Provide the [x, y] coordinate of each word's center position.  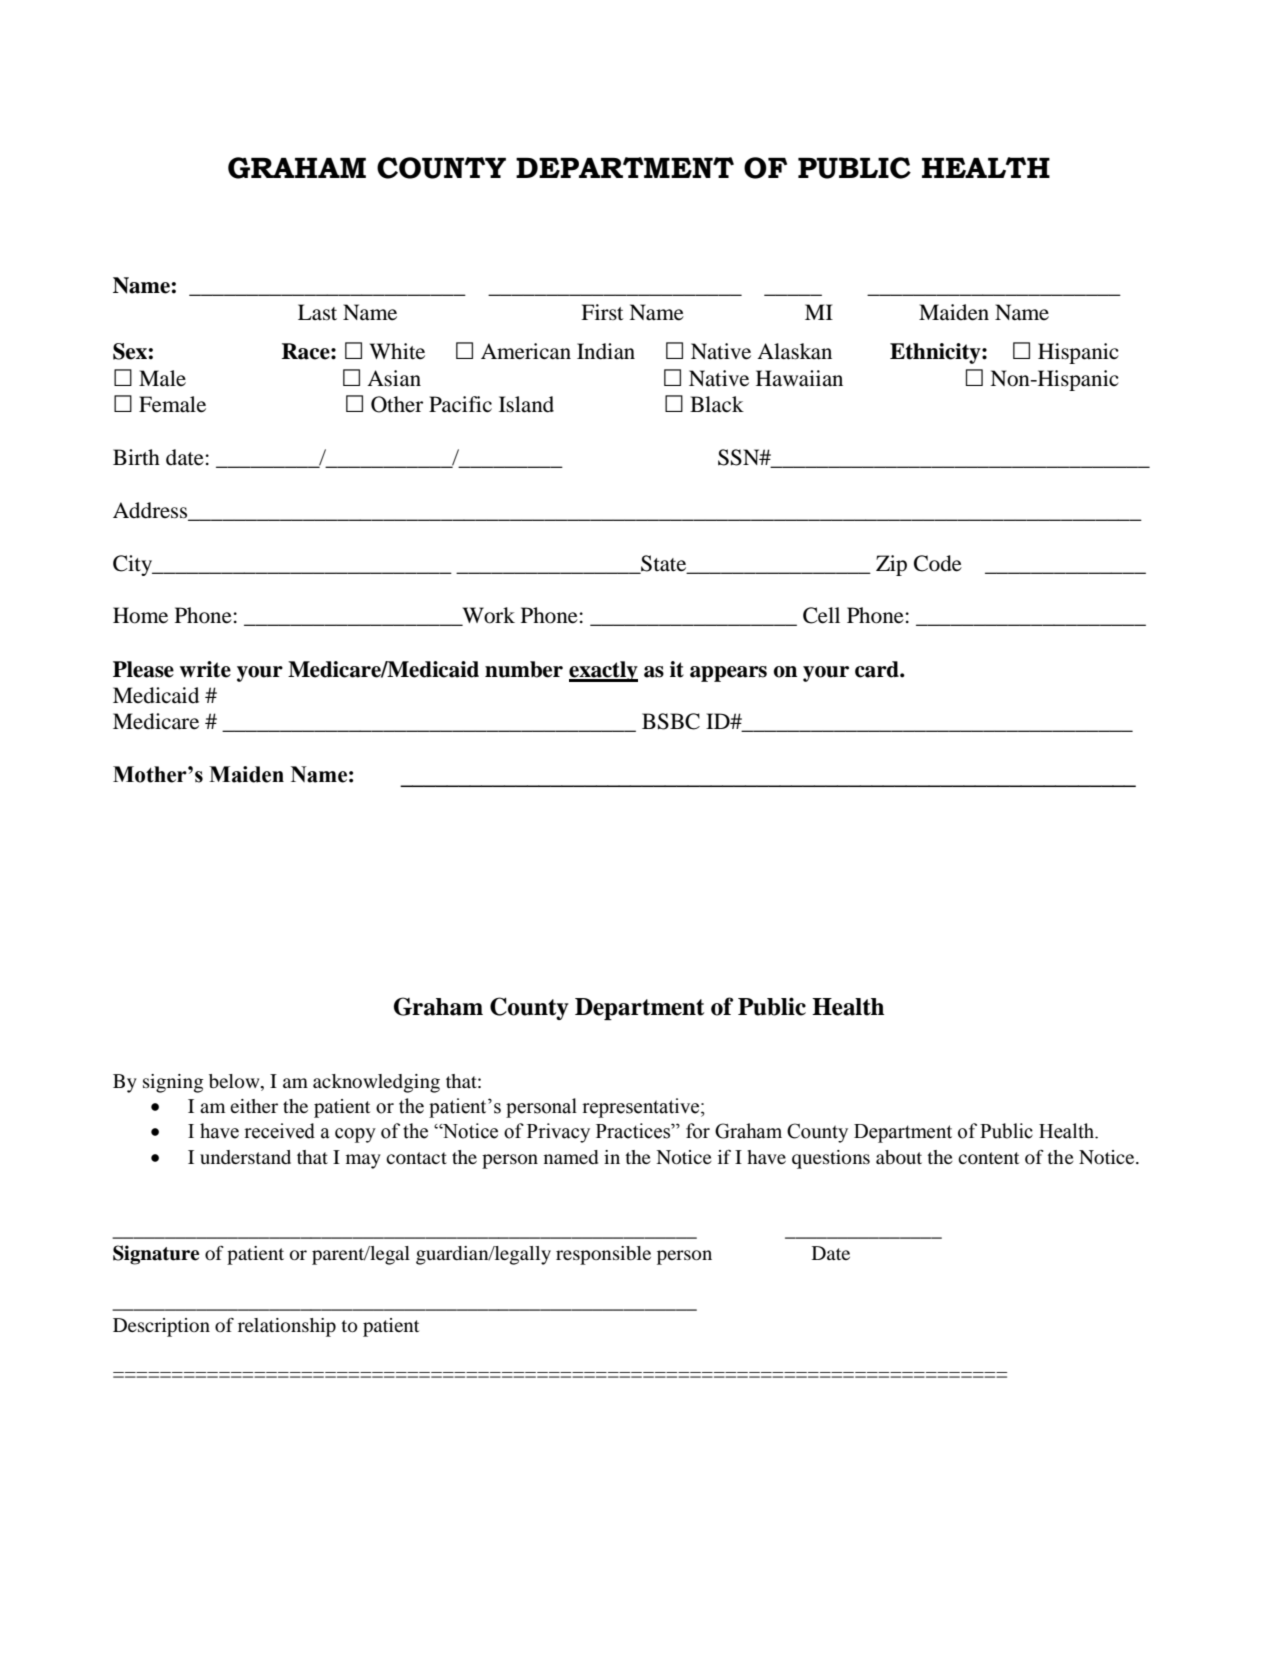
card [878, 669]
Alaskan [794, 351]
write [205, 669]
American [526, 351]
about [899, 1157]
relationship [287, 1327]
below [235, 1081]
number [524, 669]
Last [317, 312]
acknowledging [376, 1083]
